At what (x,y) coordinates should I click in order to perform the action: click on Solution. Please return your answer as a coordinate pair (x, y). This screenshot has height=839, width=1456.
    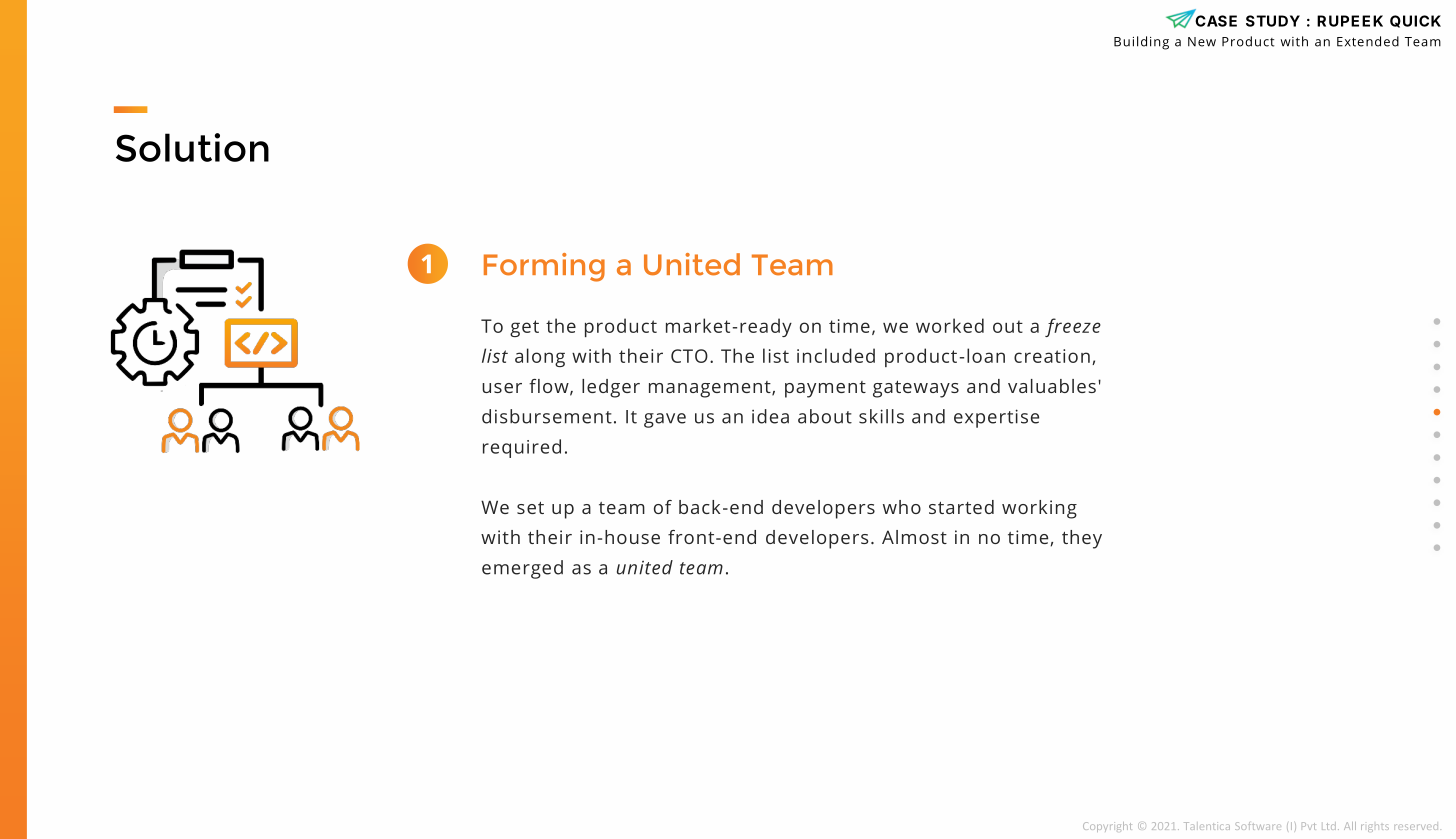
    Looking at the image, I should click on (192, 147).
